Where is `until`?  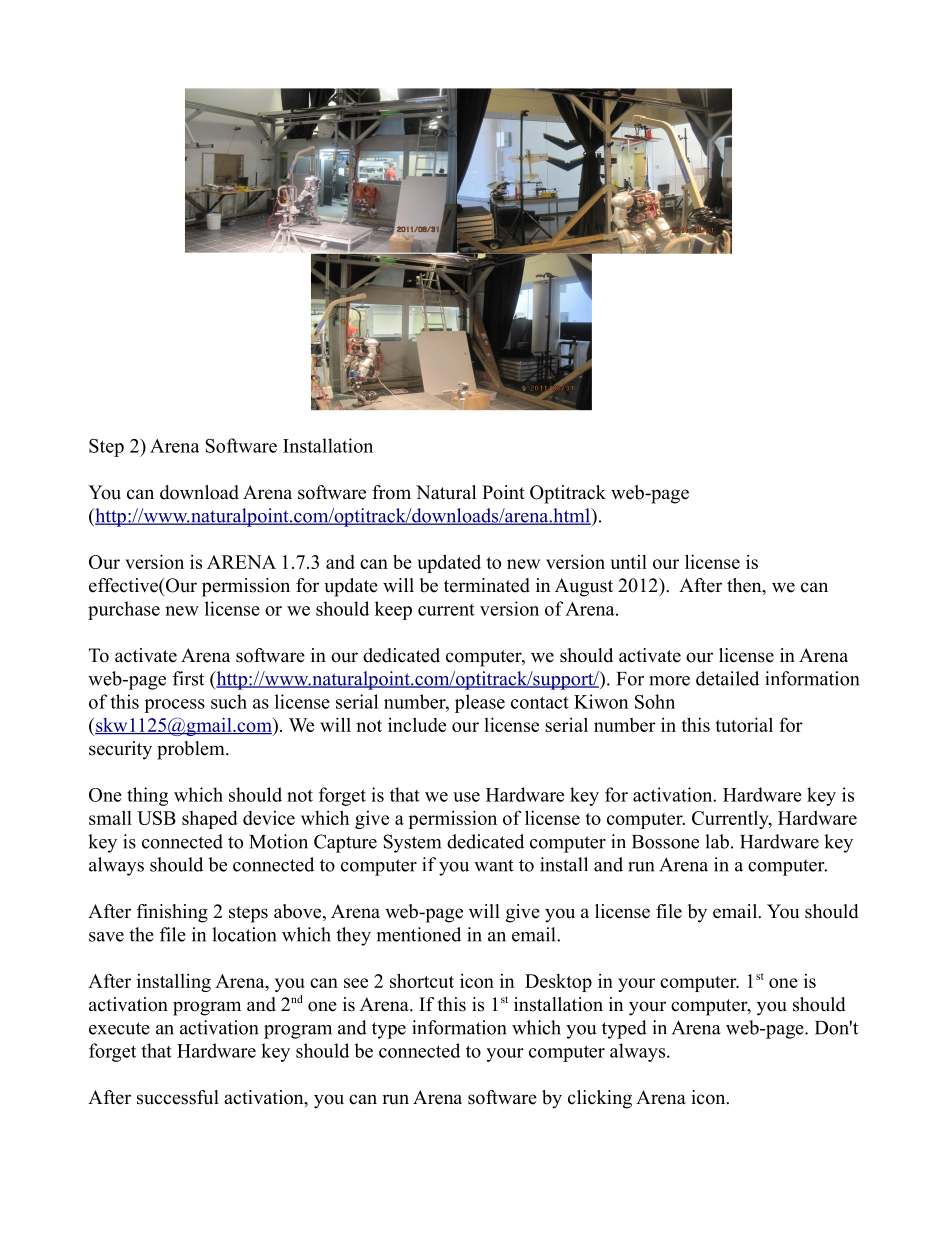 until is located at coordinates (628, 562).
